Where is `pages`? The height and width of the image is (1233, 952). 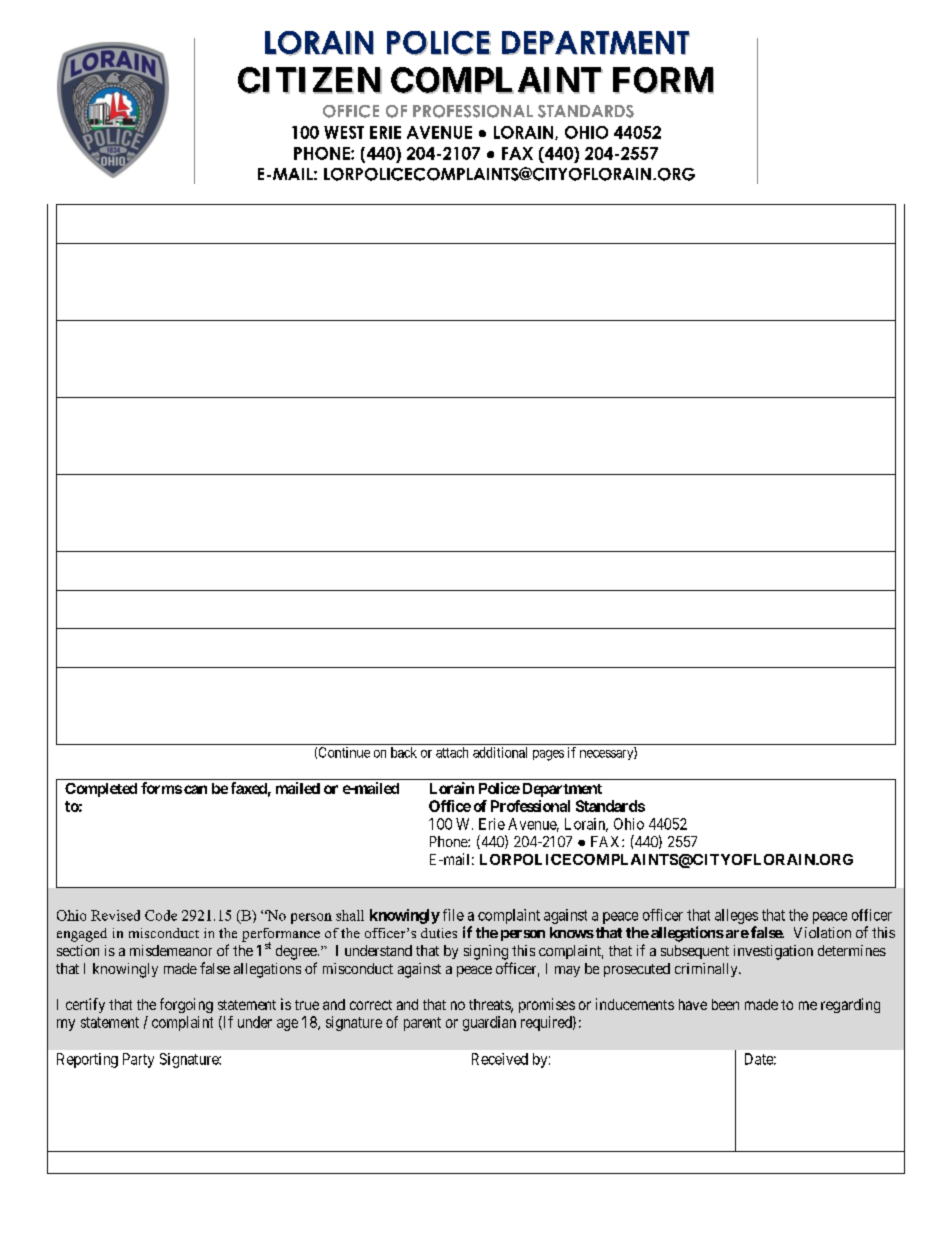
pages is located at coordinates (548, 755).
